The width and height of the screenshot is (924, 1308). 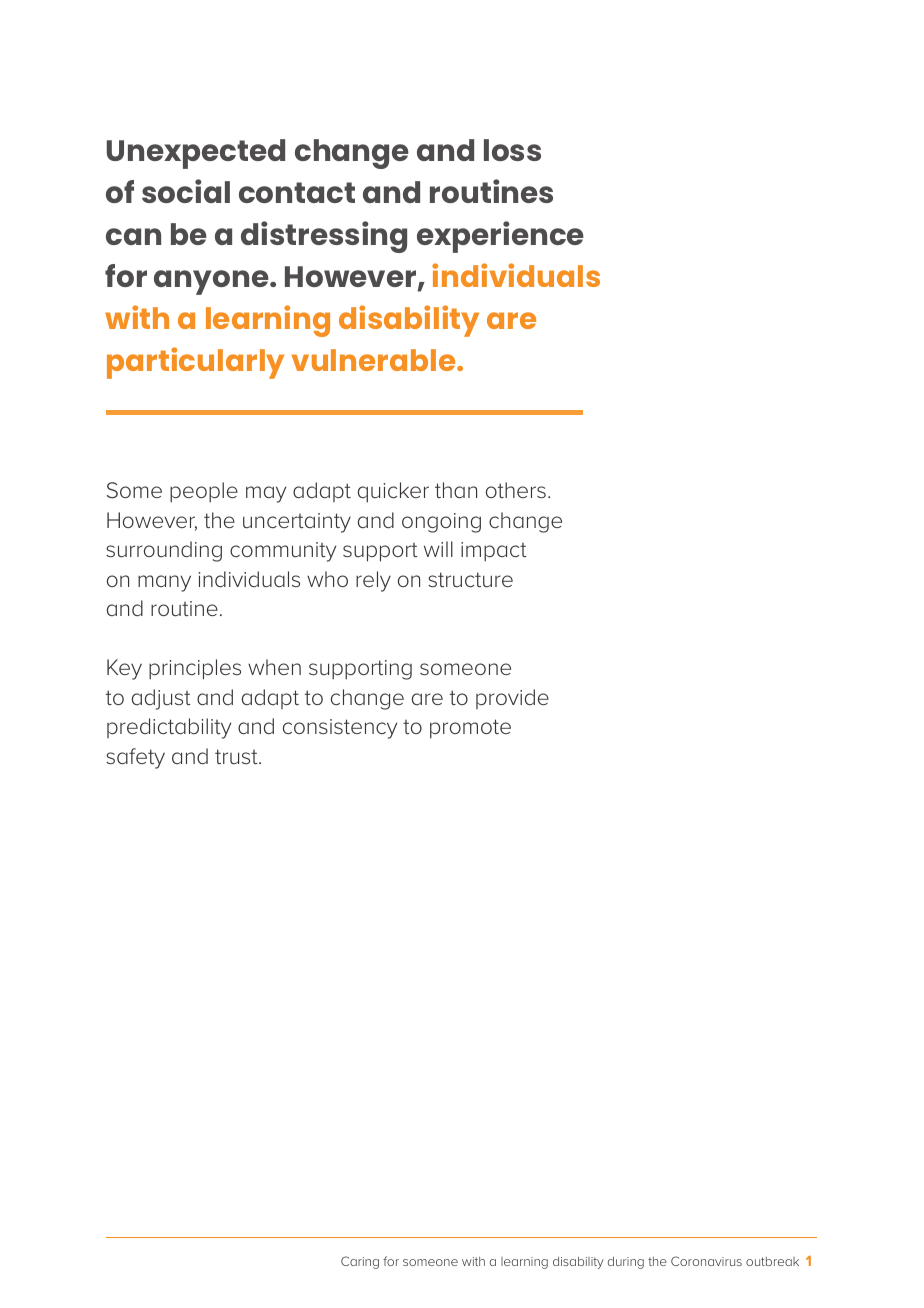 I want to click on ongoing, so click(x=441, y=523).
